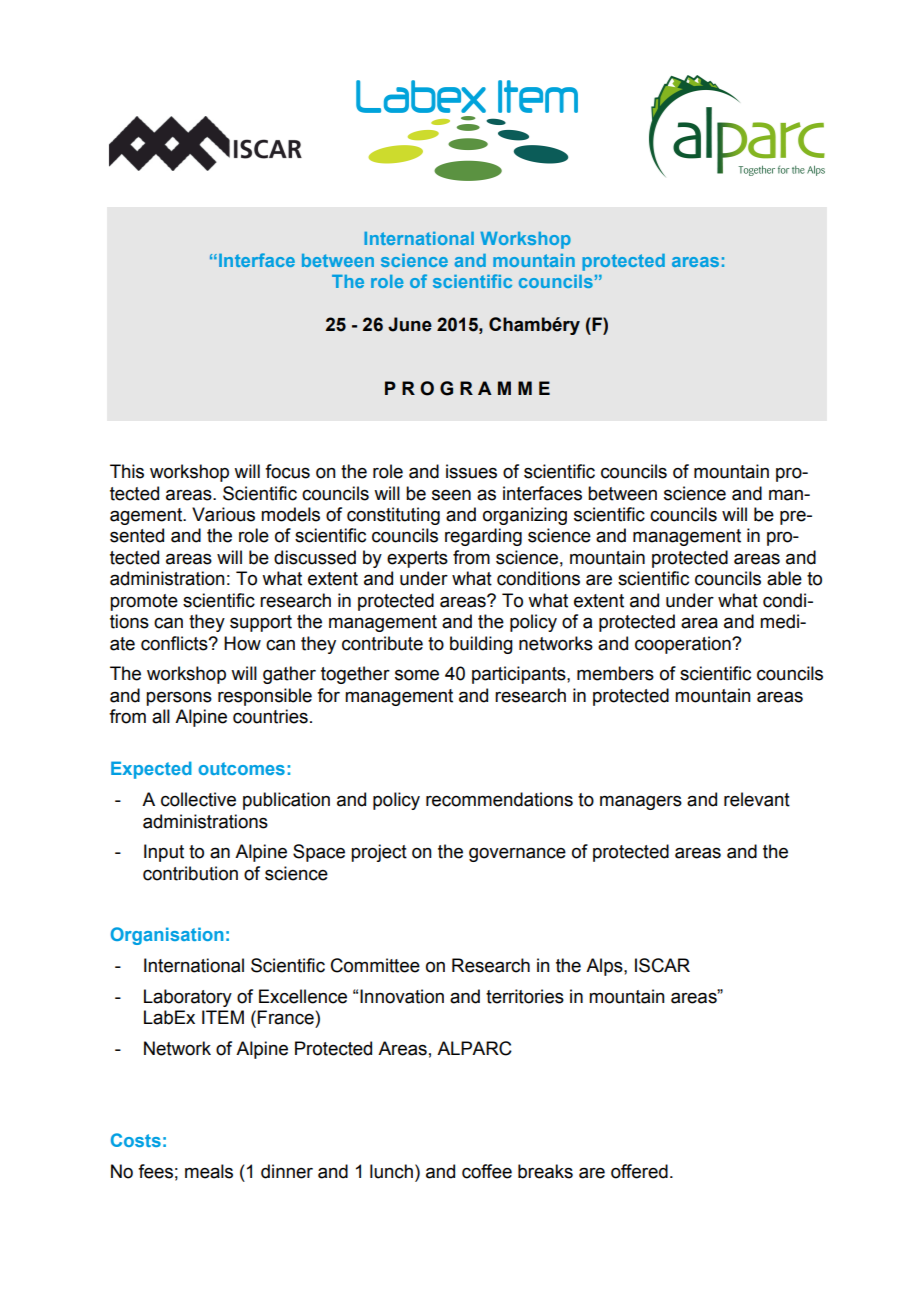 The image size is (924, 1308). I want to click on issues, so click(471, 471).
